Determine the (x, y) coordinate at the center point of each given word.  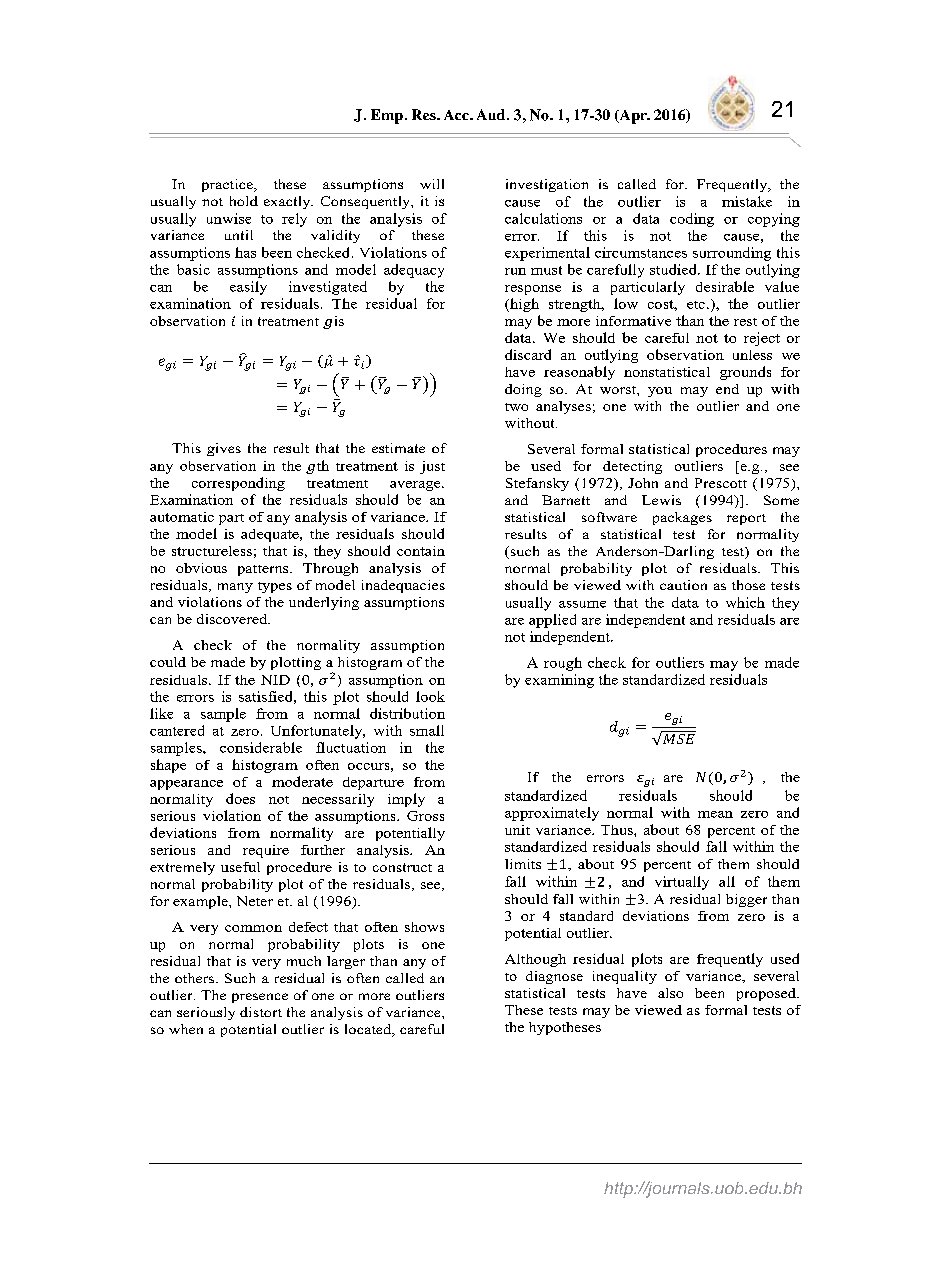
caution (683, 585)
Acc (457, 115)
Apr (633, 117)
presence (260, 998)
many (235, 588)
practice (228, 185)
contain (421, 551)
